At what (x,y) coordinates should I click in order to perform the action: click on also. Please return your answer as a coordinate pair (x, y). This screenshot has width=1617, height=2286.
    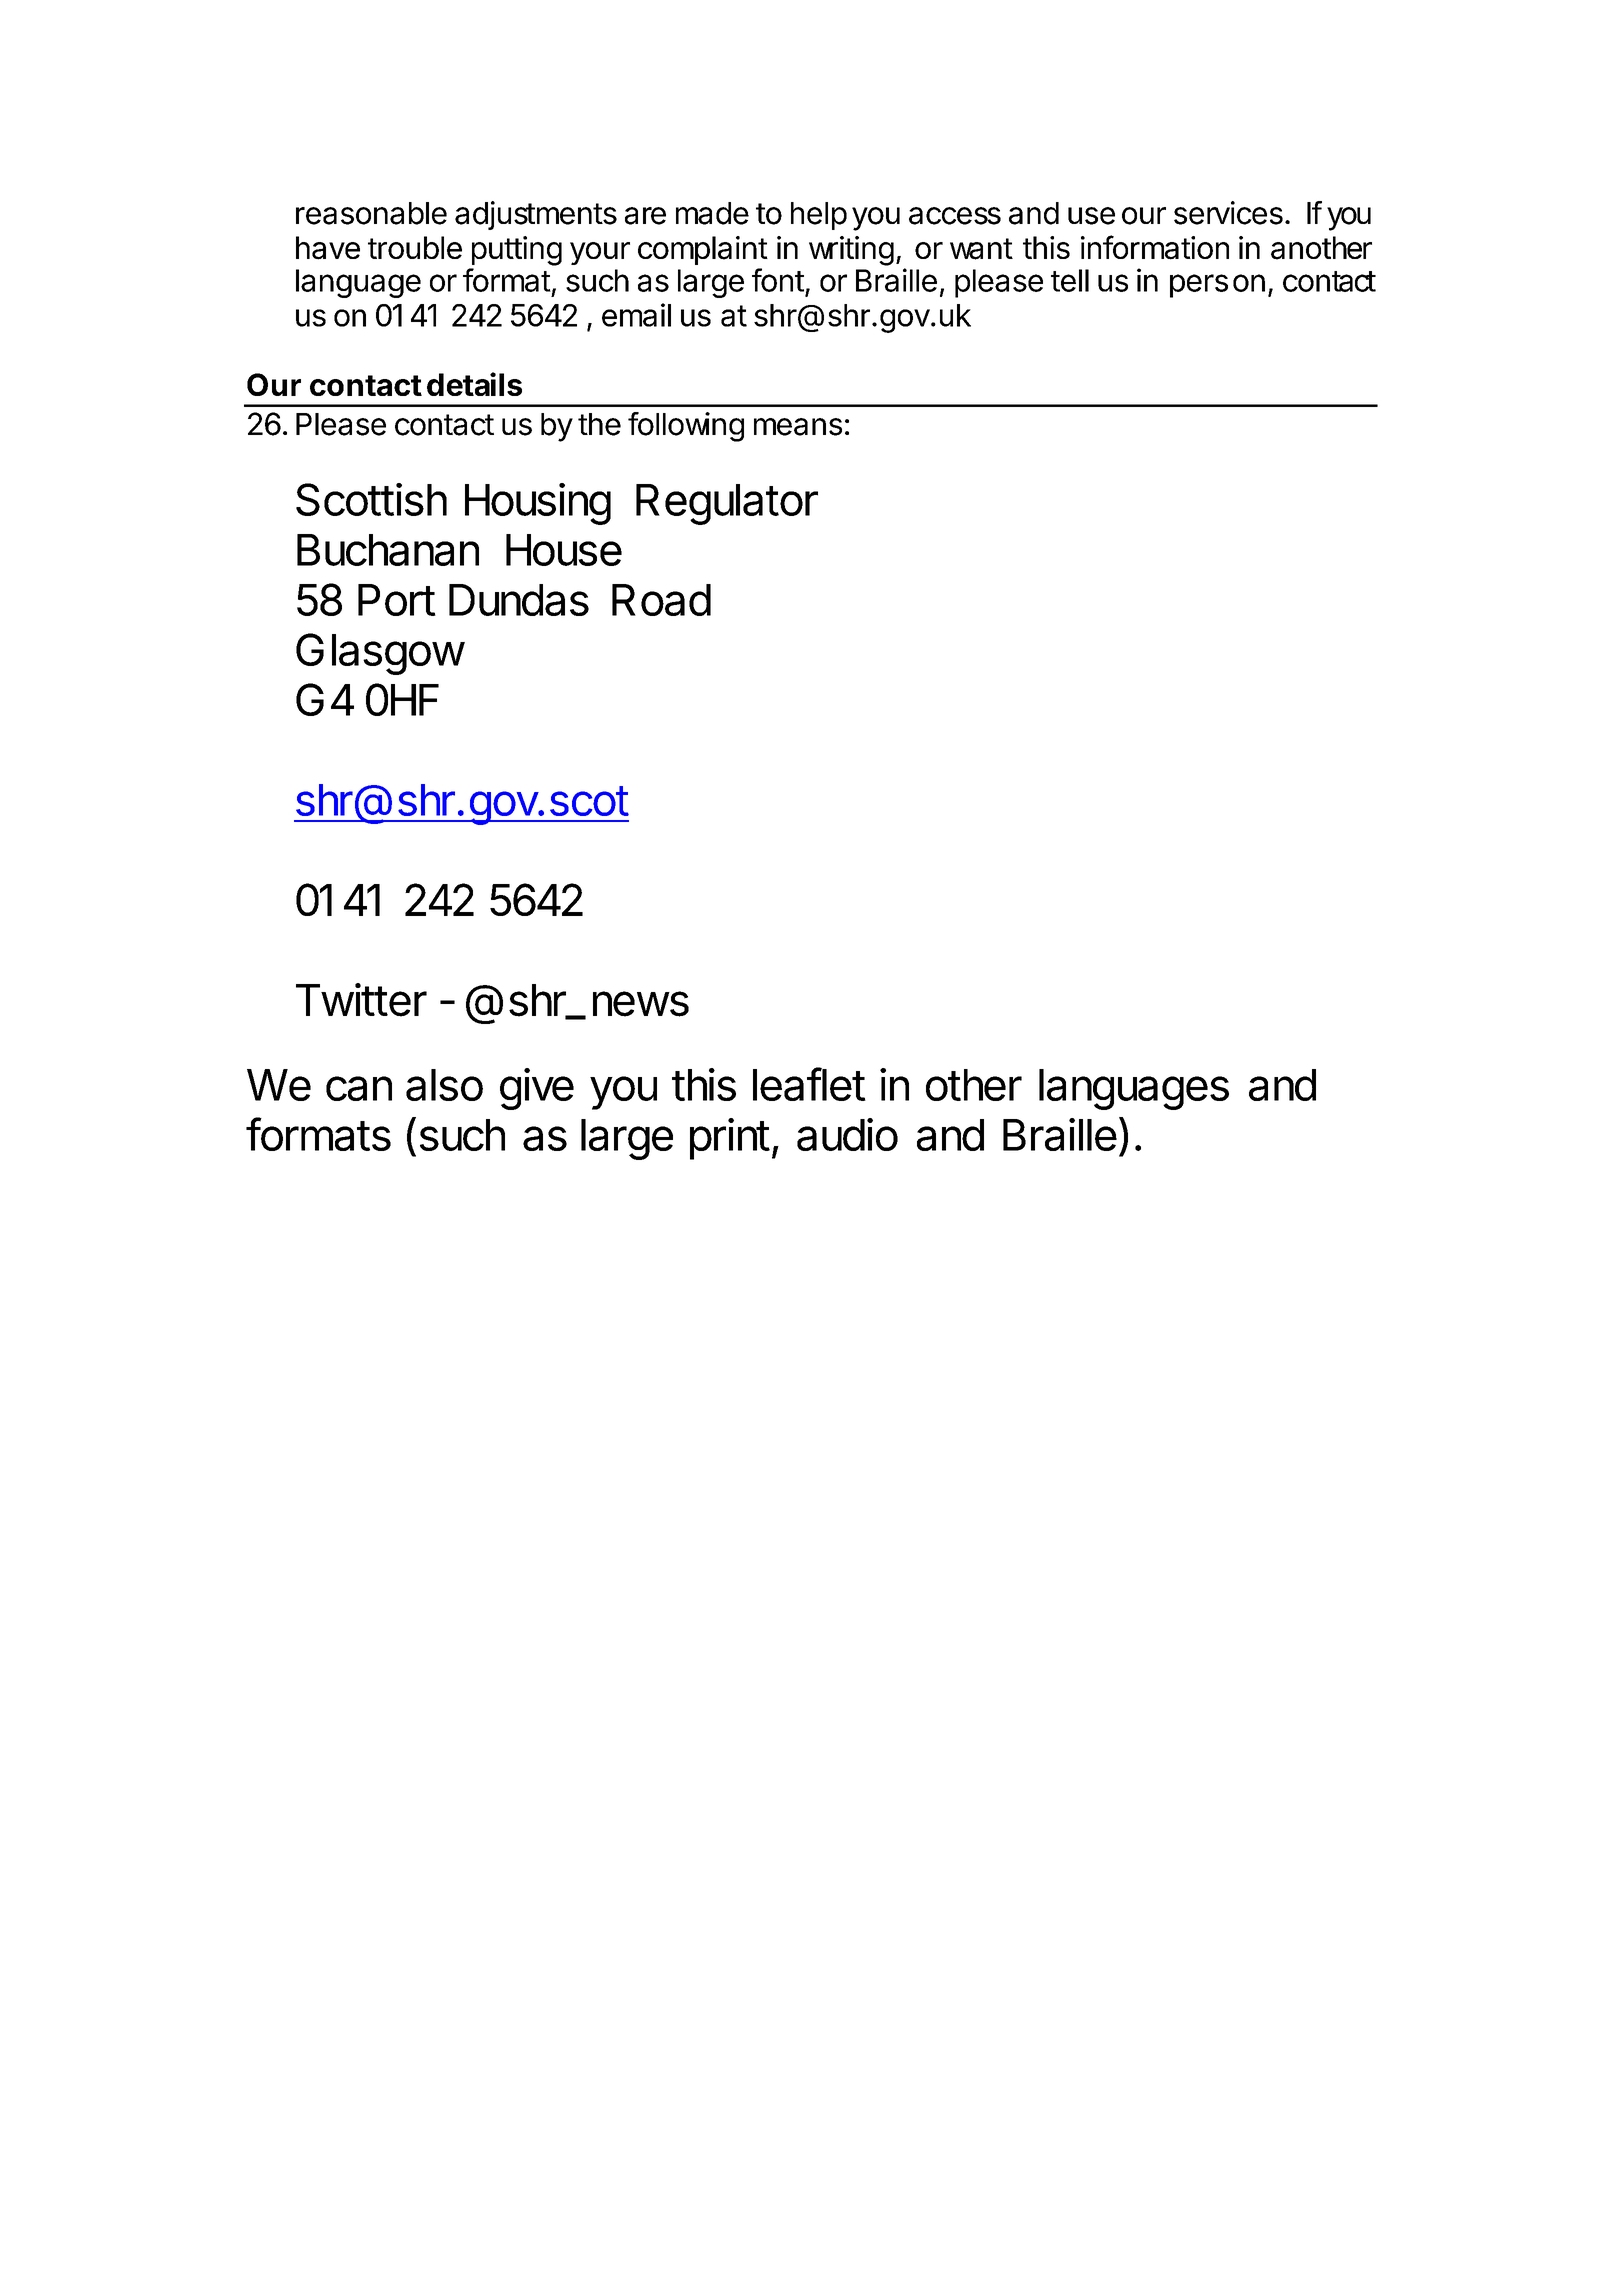
    Looking at the image, I should click on (444, 1085).
